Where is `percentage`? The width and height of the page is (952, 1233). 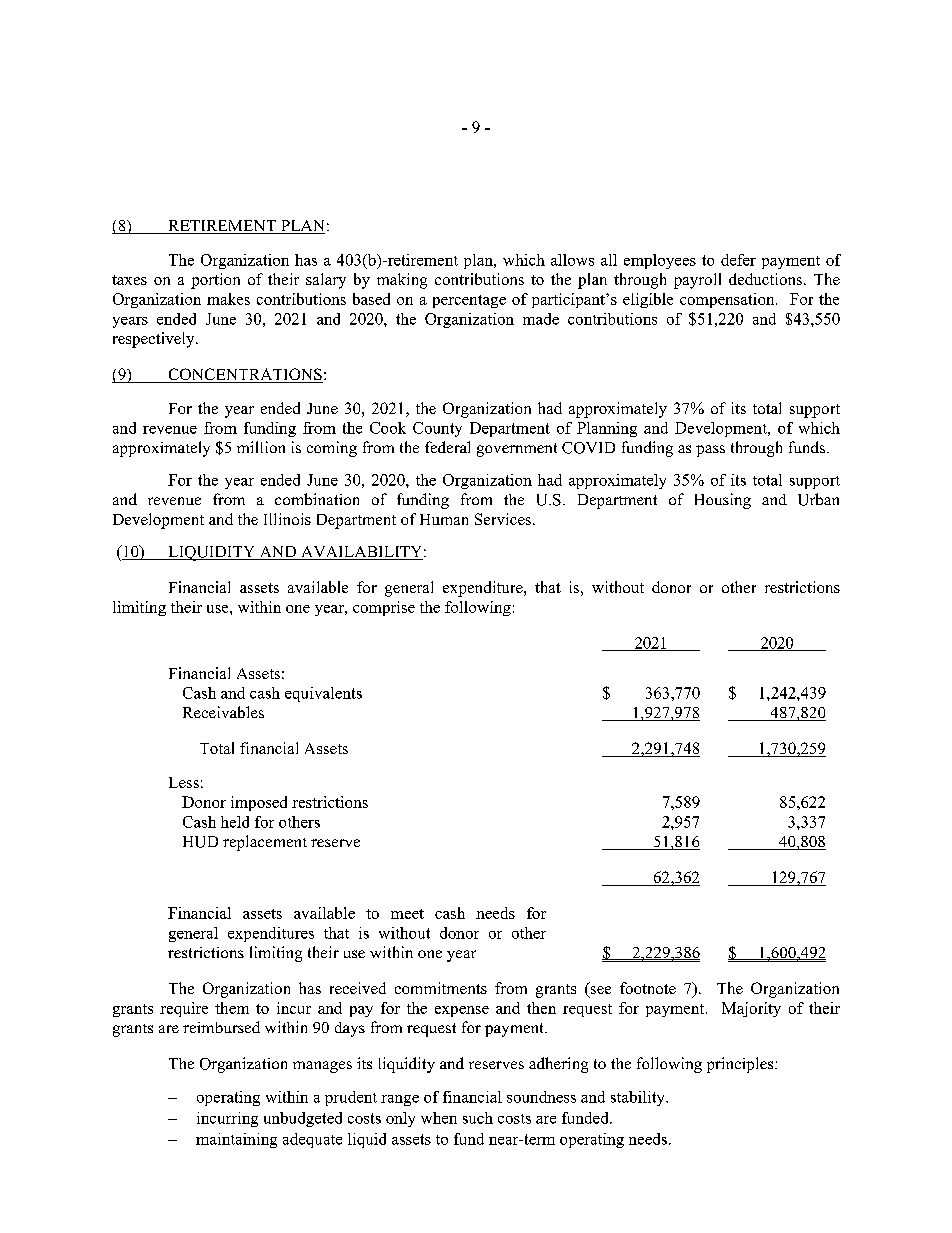 percentage is located at coordinates (469, 301).
